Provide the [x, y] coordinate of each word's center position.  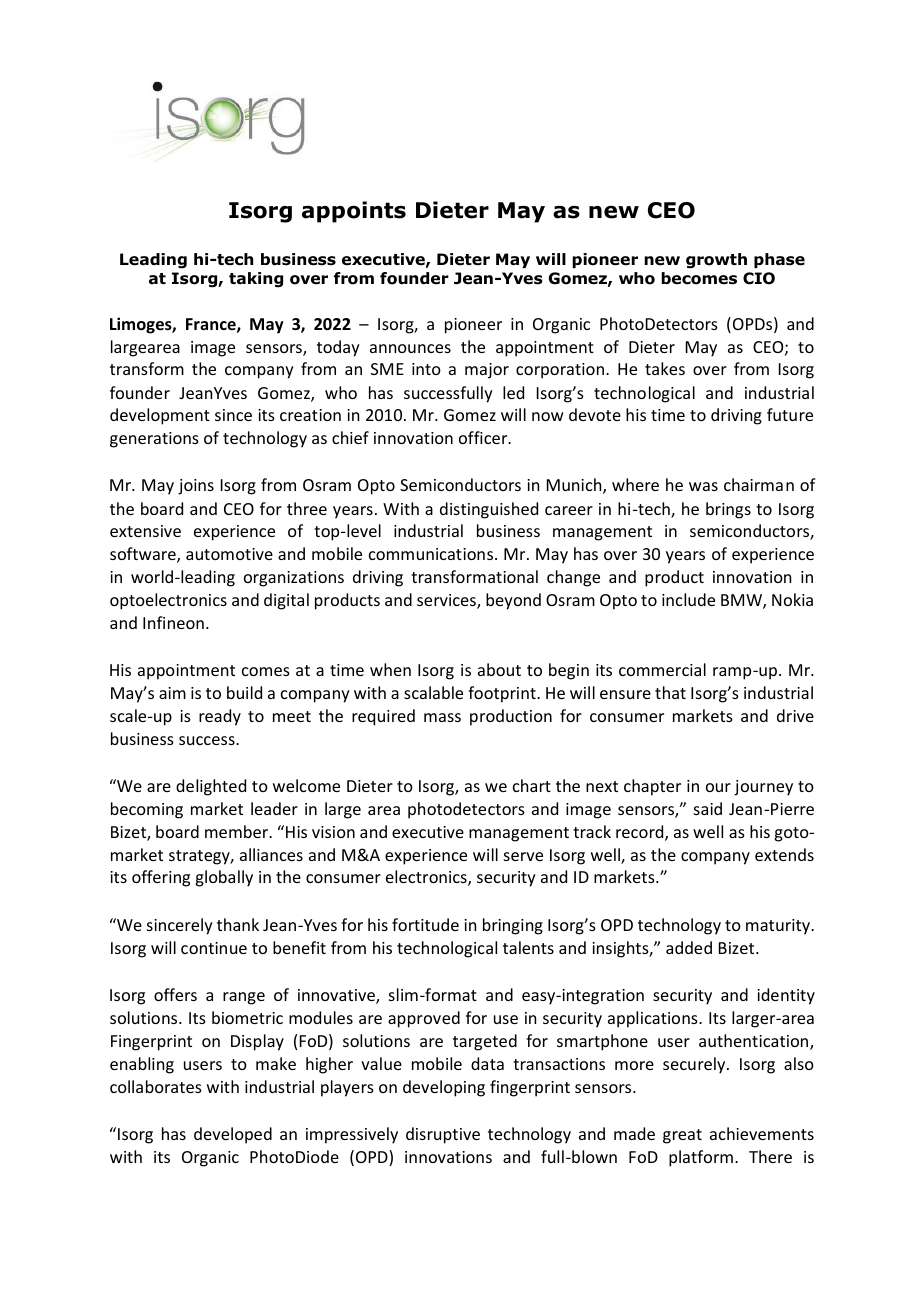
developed [233, 1135]
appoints [354, 212]
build [244, 692]
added [689, 947]
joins [196, 487]
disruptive [443, 1135]
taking [256, 280]
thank [238, 924]
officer [484, 437]
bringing [513, 926]
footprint [503, 694]
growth [716, 261]
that [670, 692]
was [703, 486]
